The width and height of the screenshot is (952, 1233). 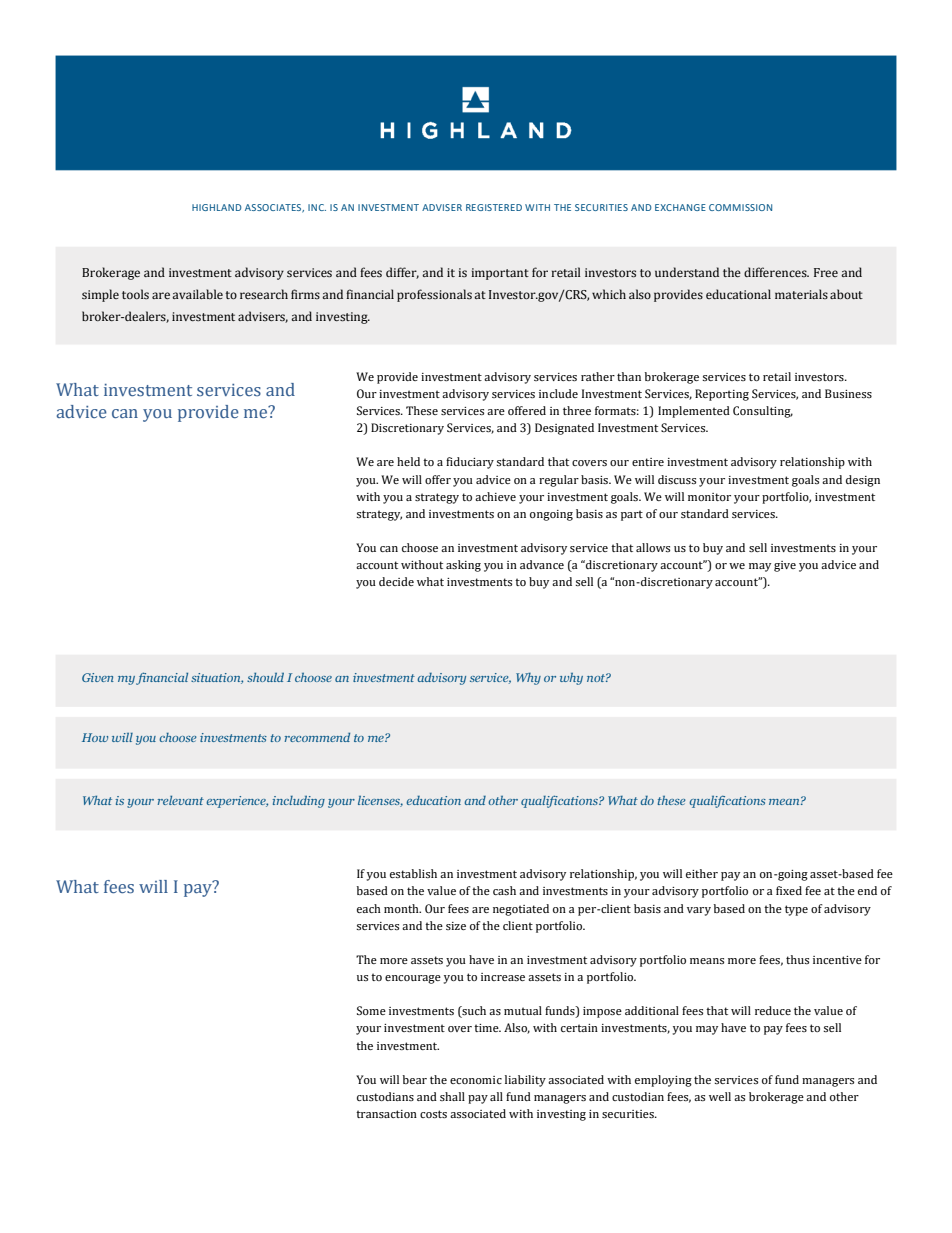 What do you see at coordinates (396, 581) in the screenshot?
I see `decide` at bounding box center [396, 581].
